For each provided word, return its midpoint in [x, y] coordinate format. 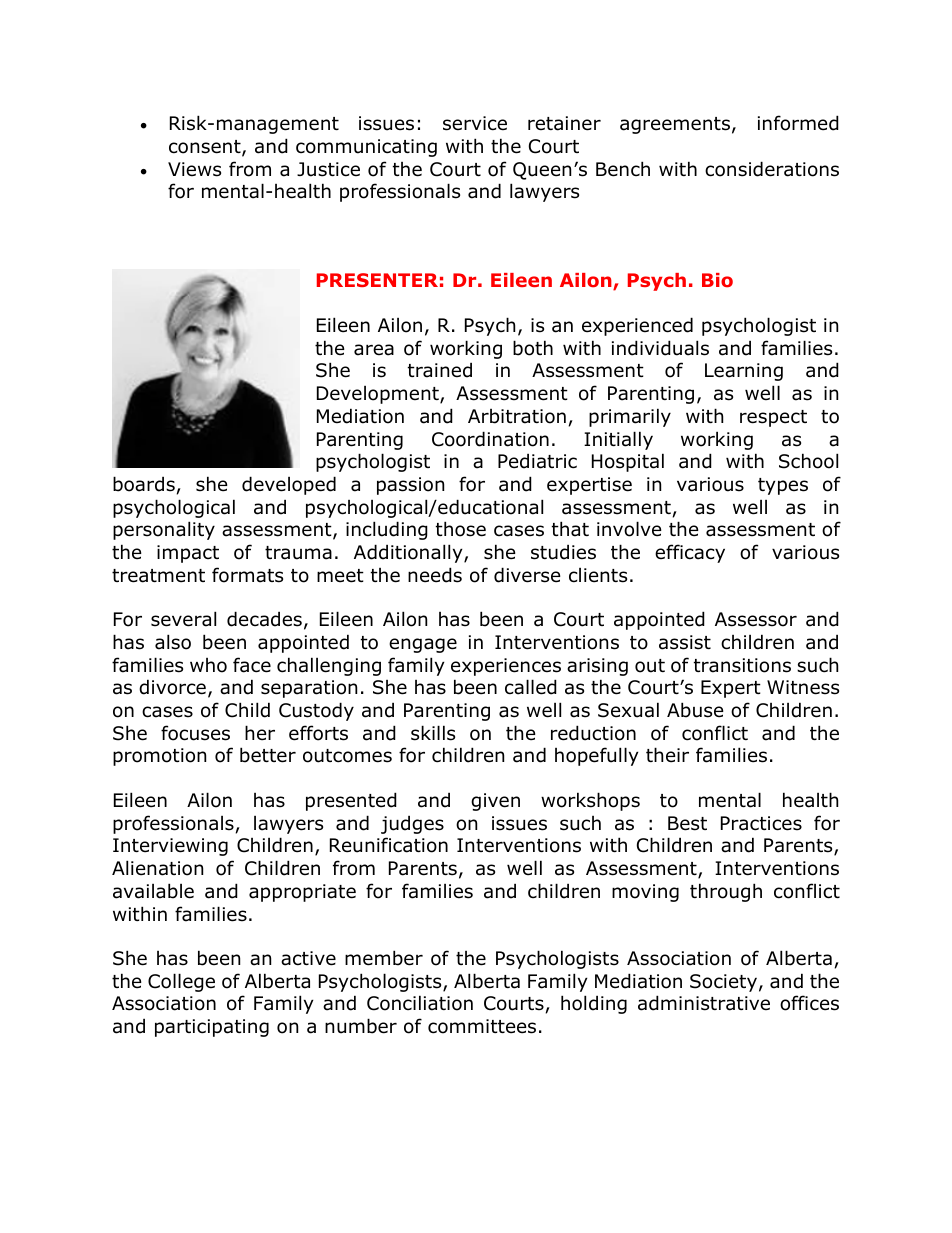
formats [247, 575]
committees [482, 1026]
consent [206, 148]
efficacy [690, 553]
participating [212, 1028]
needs [435, 575]
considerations [772, 169]
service [475, 123]
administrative [704, 1003]
